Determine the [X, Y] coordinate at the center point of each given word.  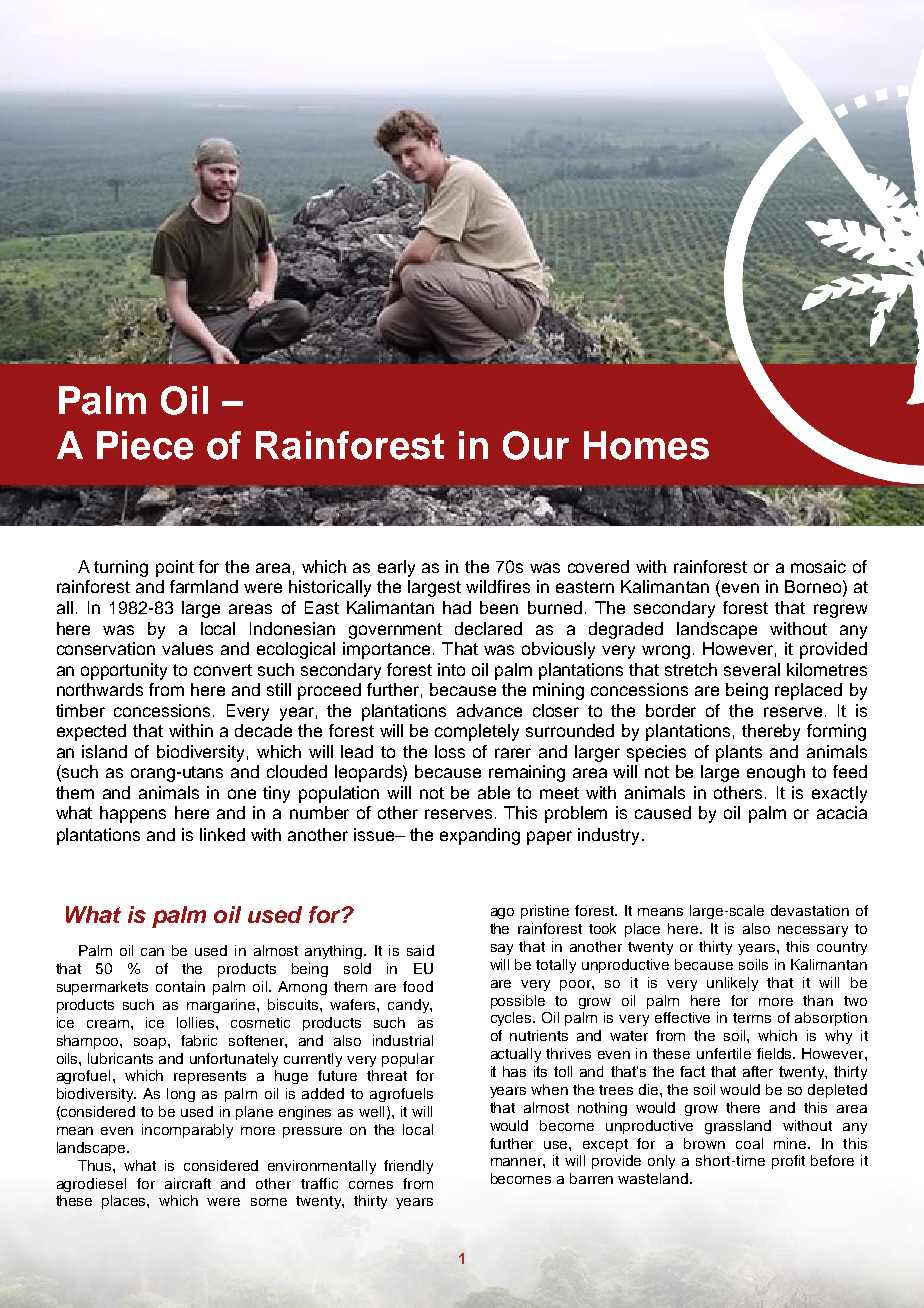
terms [752, 1018]
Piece [145, 445]
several [752, 669]
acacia [842, 812]
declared [488, 628]
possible [518, 1002]
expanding [480, 836]
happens [133, 814]
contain [180, 986]
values [187, 648]
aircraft [188, 1183]
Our [536, 445]
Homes [646, 445]
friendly [408, 1167]
